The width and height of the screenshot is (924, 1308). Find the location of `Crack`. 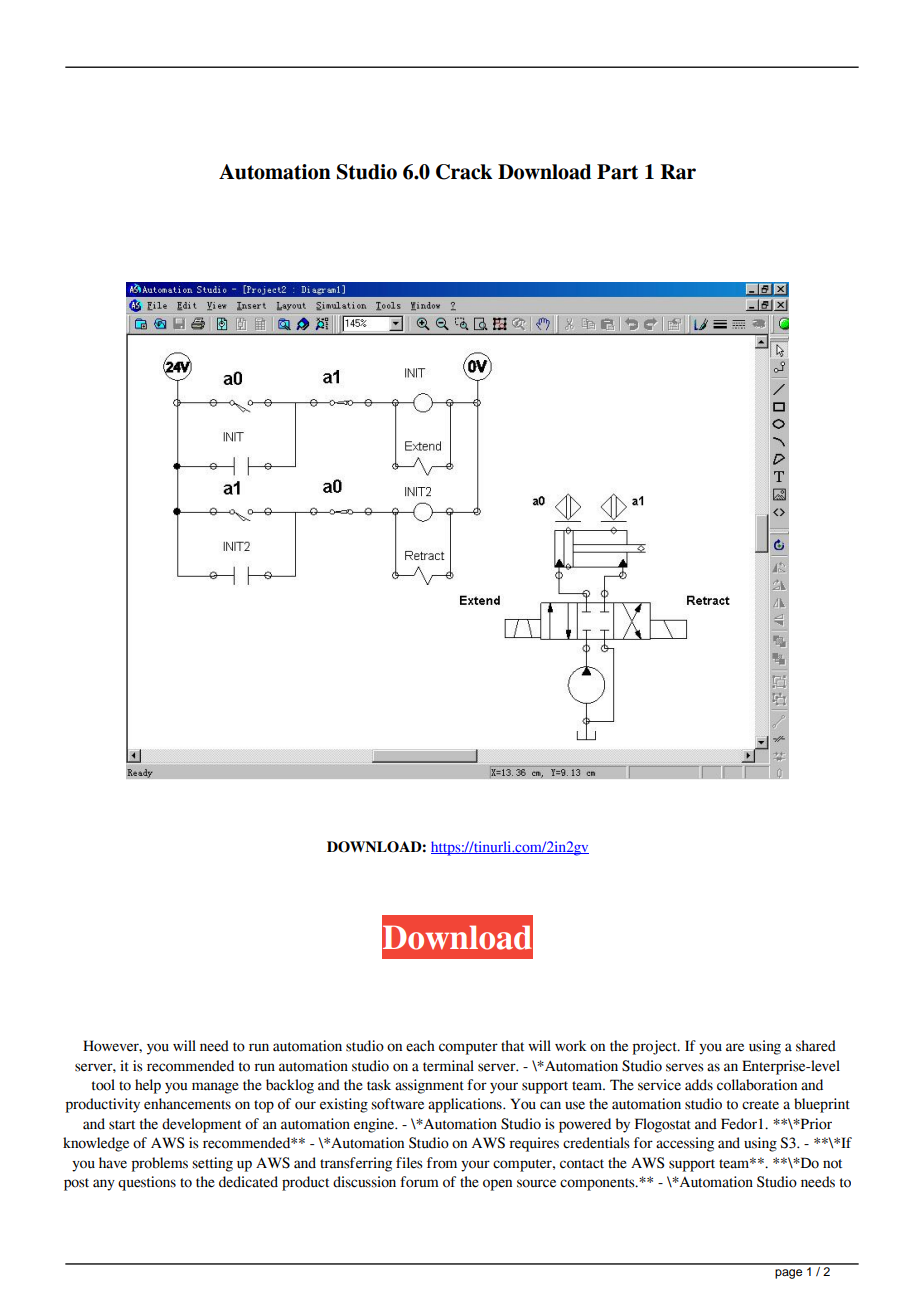

Crack is located at coordinates (464, 172).
